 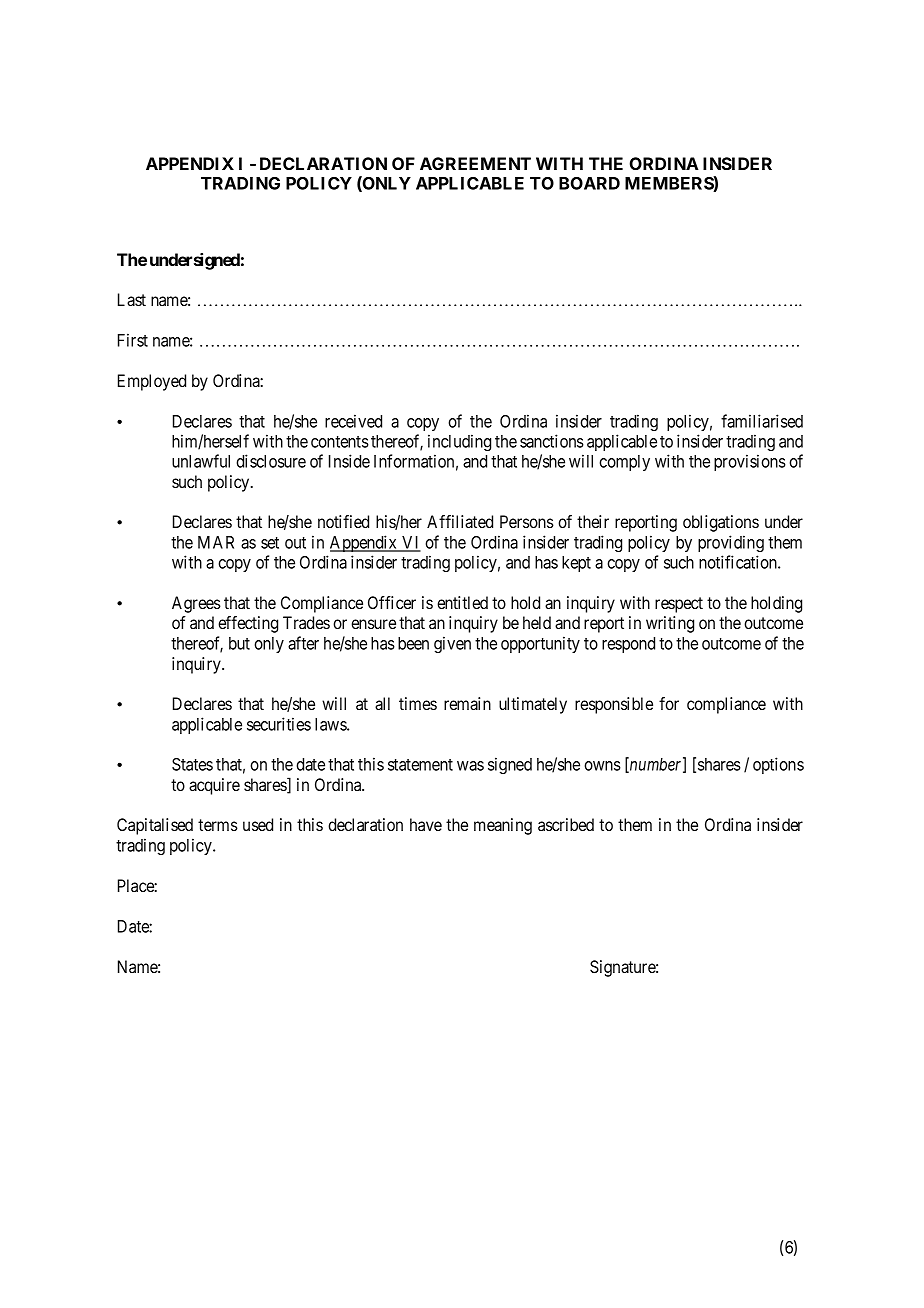 I want to click on Agrees, so click(x=196, y=604).
